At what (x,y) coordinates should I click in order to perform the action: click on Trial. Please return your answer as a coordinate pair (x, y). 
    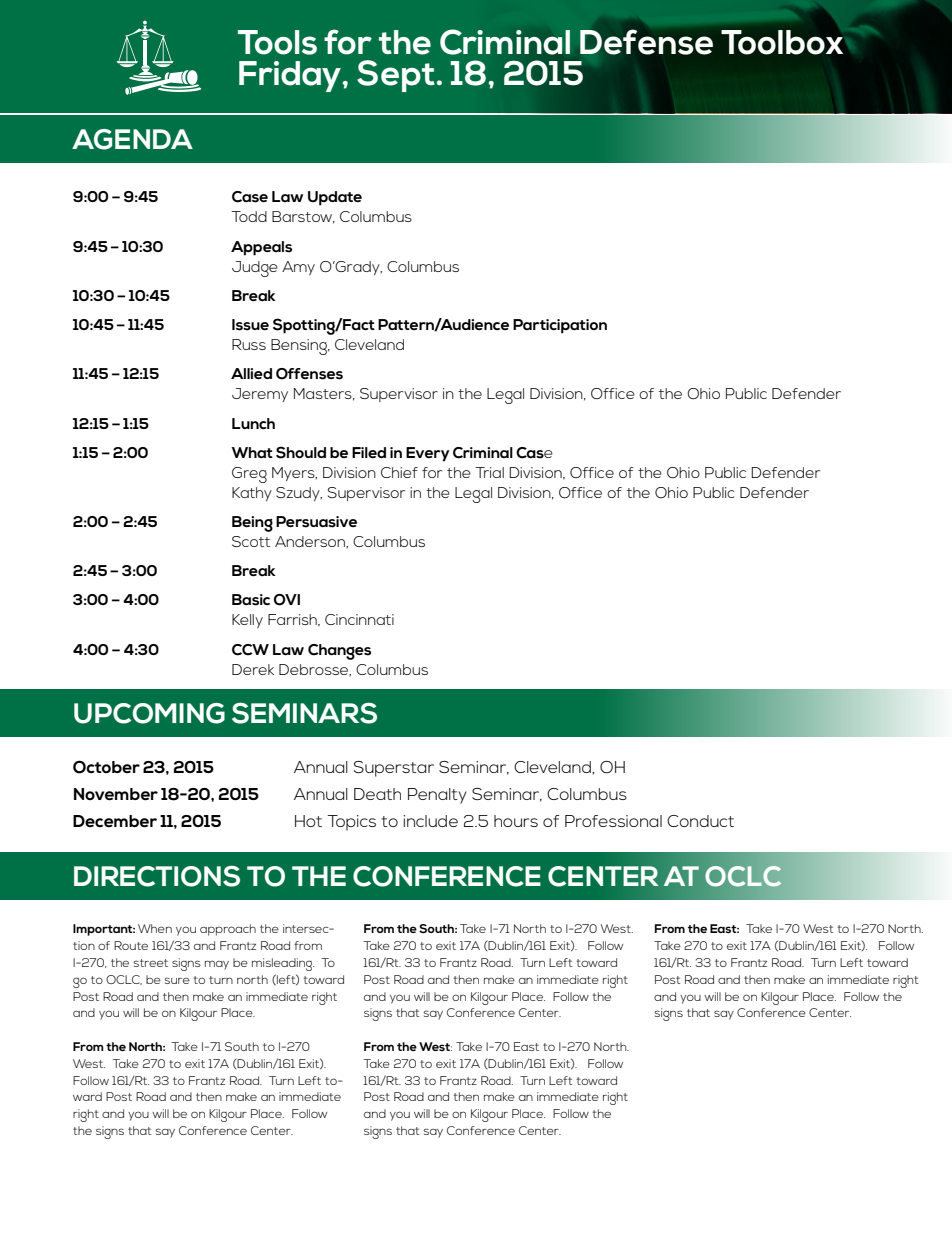
    Looking at the image, I should click on (489, 472).
